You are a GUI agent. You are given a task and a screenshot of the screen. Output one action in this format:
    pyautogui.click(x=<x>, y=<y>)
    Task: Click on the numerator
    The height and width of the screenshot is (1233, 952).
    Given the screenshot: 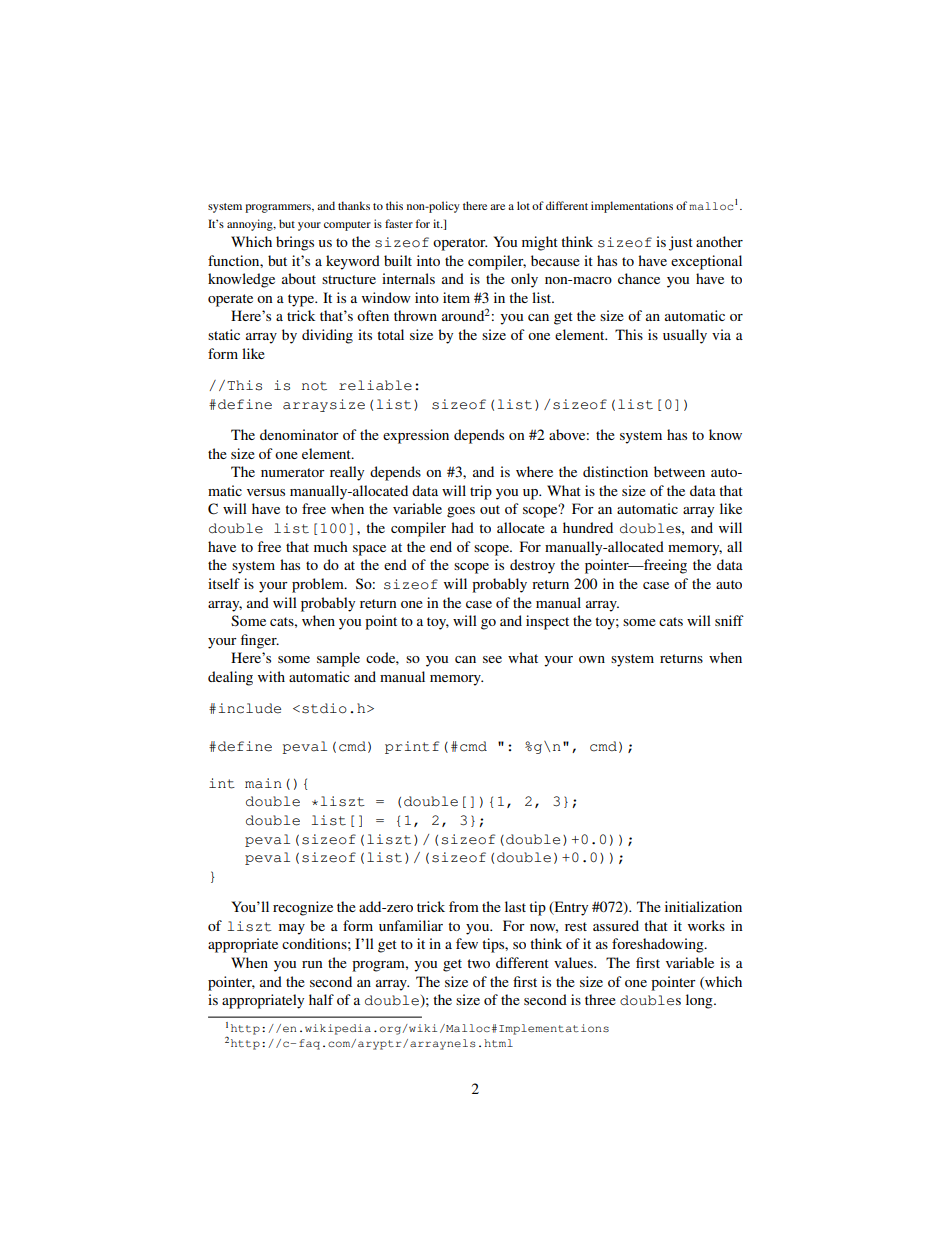 What is the action you would take?
    pyautogui.click(x=293, y=472)
